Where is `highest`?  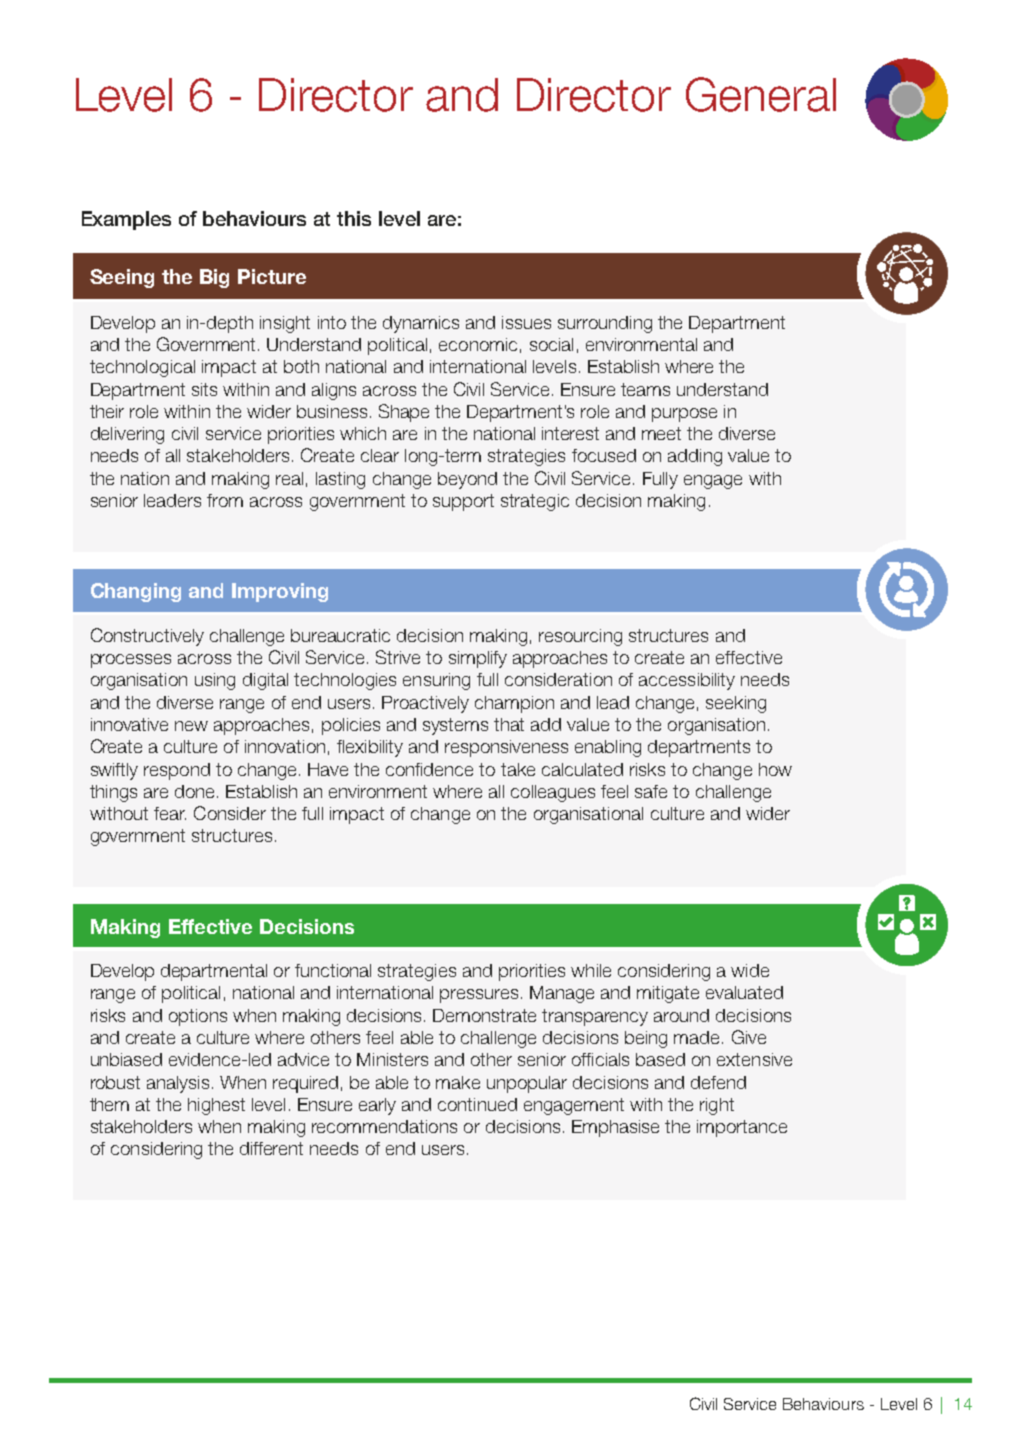 highest is located at coordinates (216, 1106).
